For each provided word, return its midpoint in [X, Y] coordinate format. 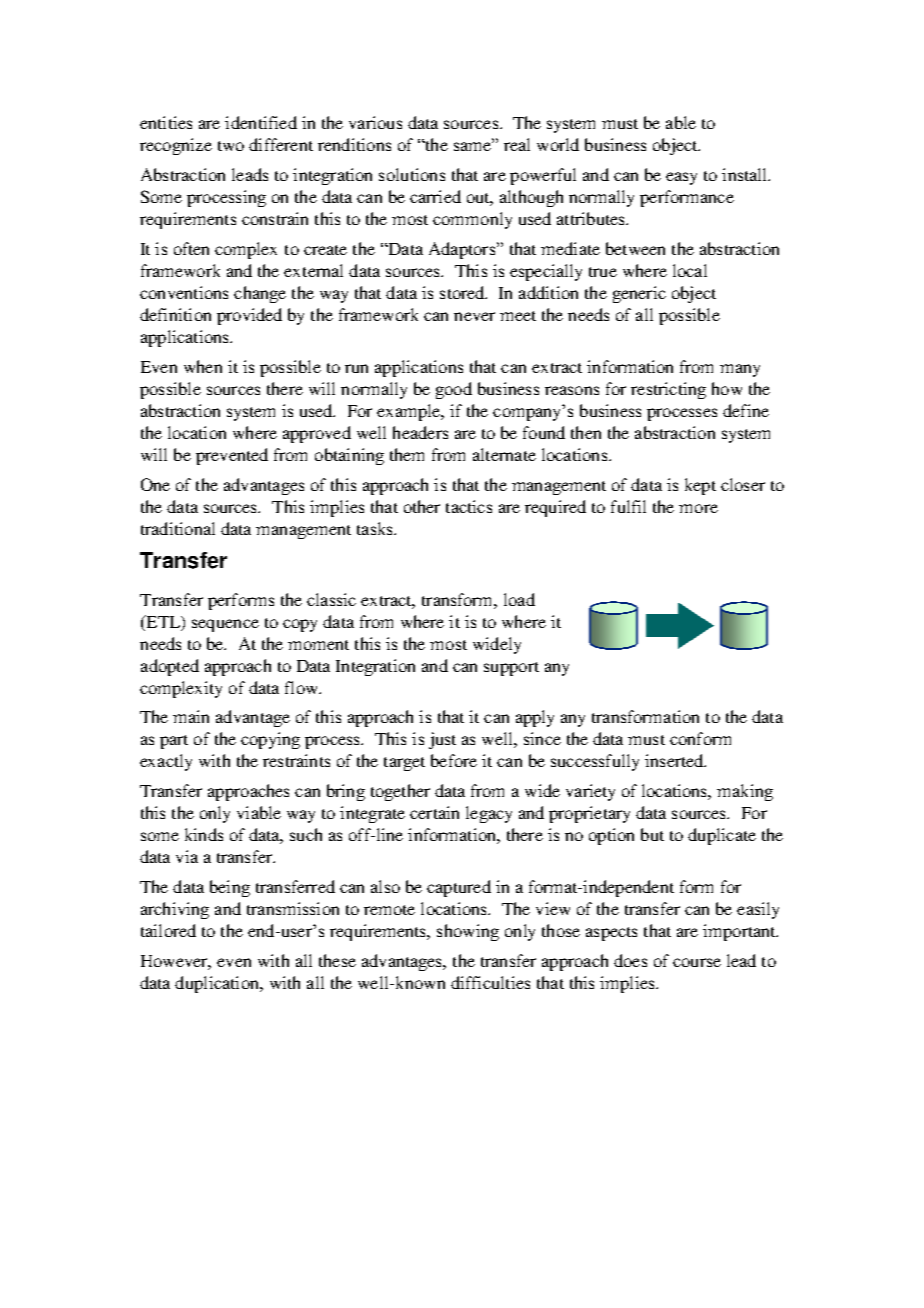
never [474, 316]
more [698, 508]
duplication [218, 984]
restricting [668, 390]
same [473, 146]
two [231, 146]
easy [681, 178]
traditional [178, 528]
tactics [469, 506]
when [203, 366]
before [454, 760]
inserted [675, 760]
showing [468, 932]
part [174, 742]
